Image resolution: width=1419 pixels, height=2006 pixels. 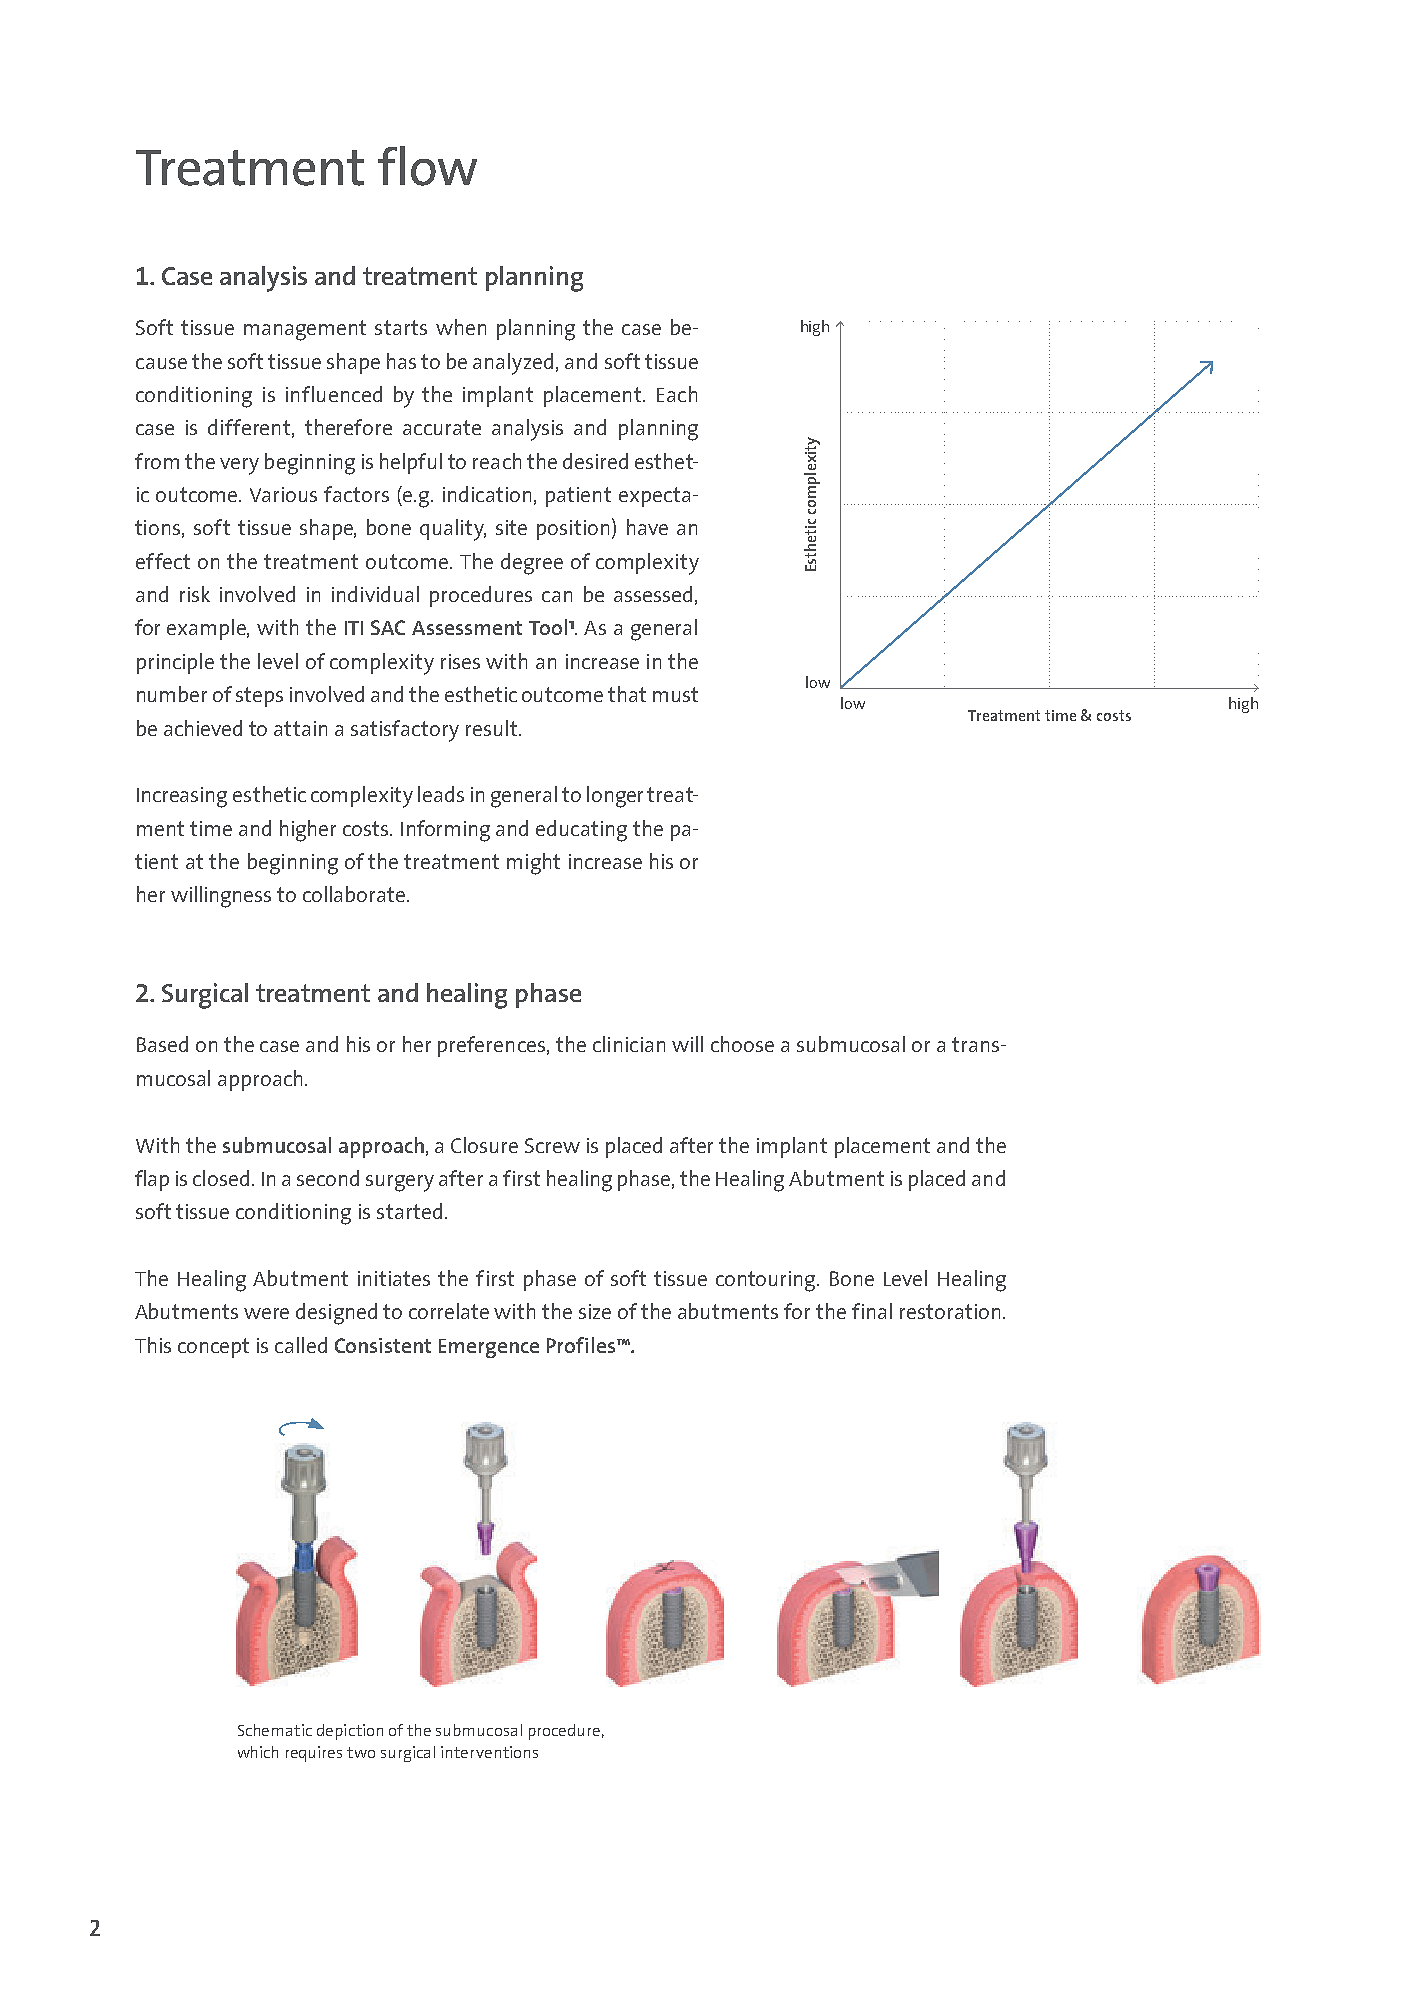 What do you see at coordinates (582, 1345) in the document?
I see `Profiles` at bounding box center [582, 1345].
